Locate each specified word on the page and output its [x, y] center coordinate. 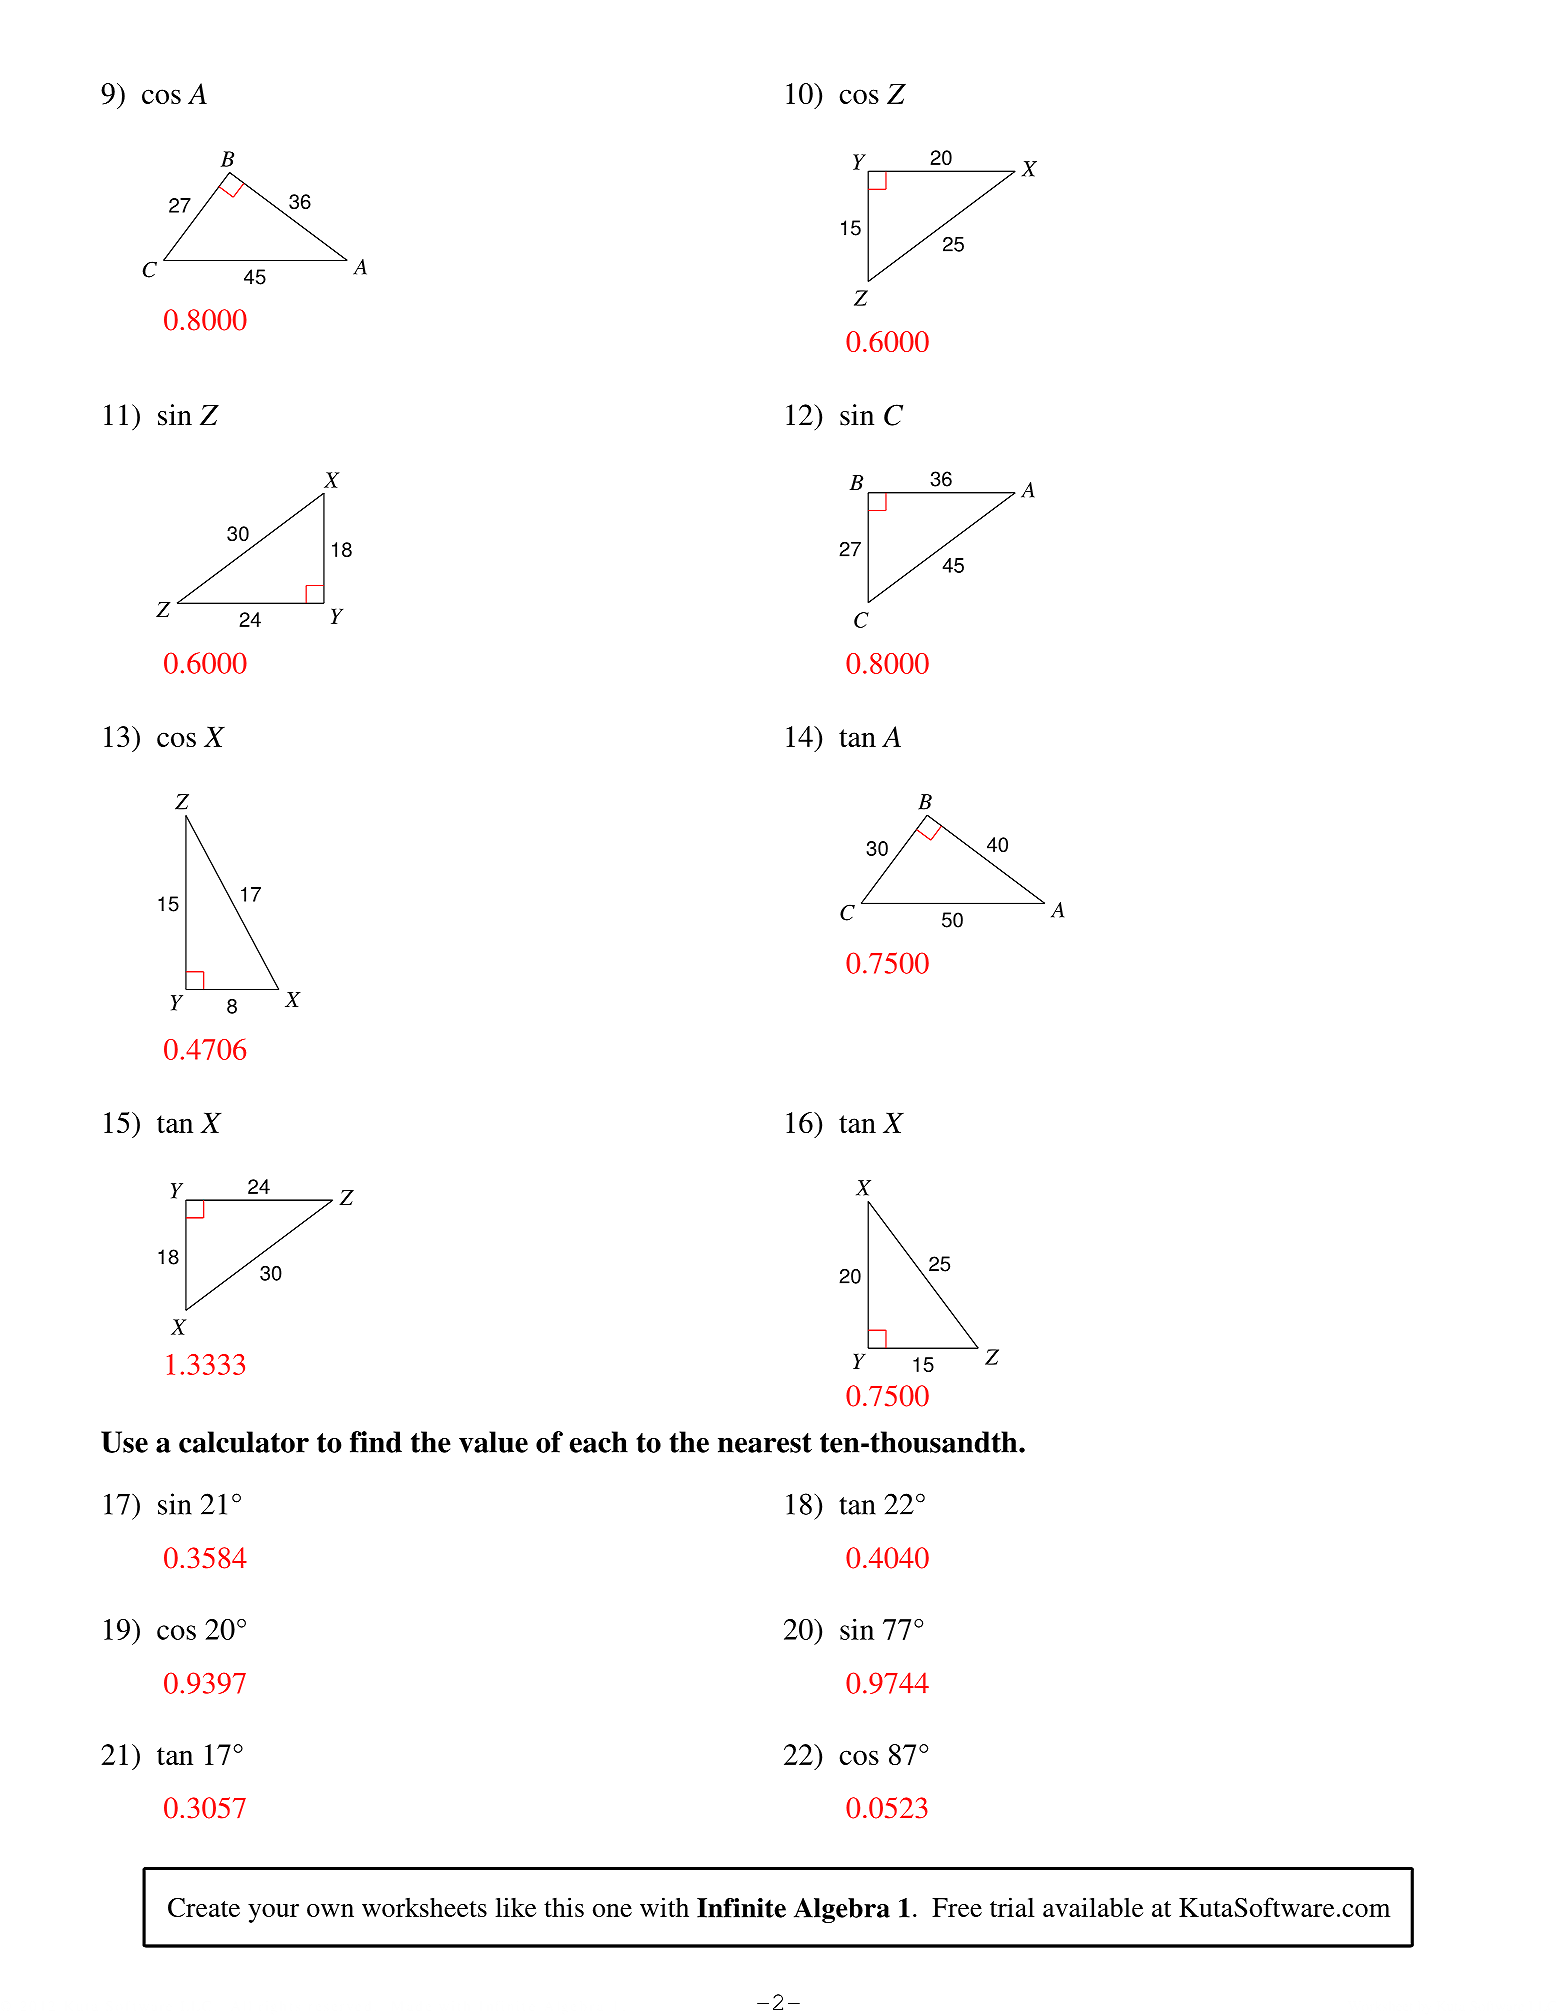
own [330, 1910]
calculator [244, 1442]
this [564, 1907]
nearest [765, 1443]
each [599, 1442]
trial [1012, 1907]
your [273, 1913]
